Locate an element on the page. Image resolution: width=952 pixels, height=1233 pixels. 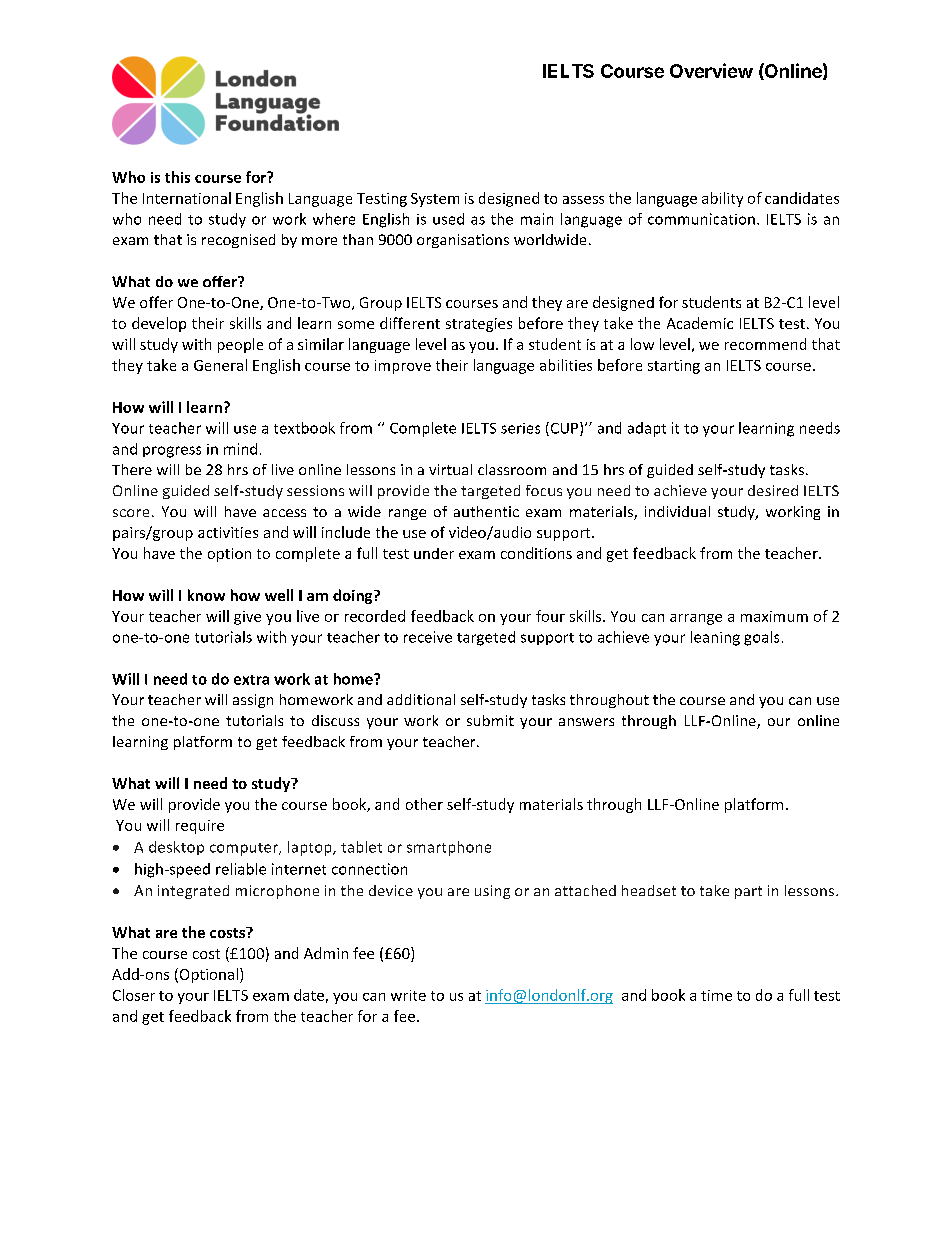
Overview is located at coordinates (711, 70).
